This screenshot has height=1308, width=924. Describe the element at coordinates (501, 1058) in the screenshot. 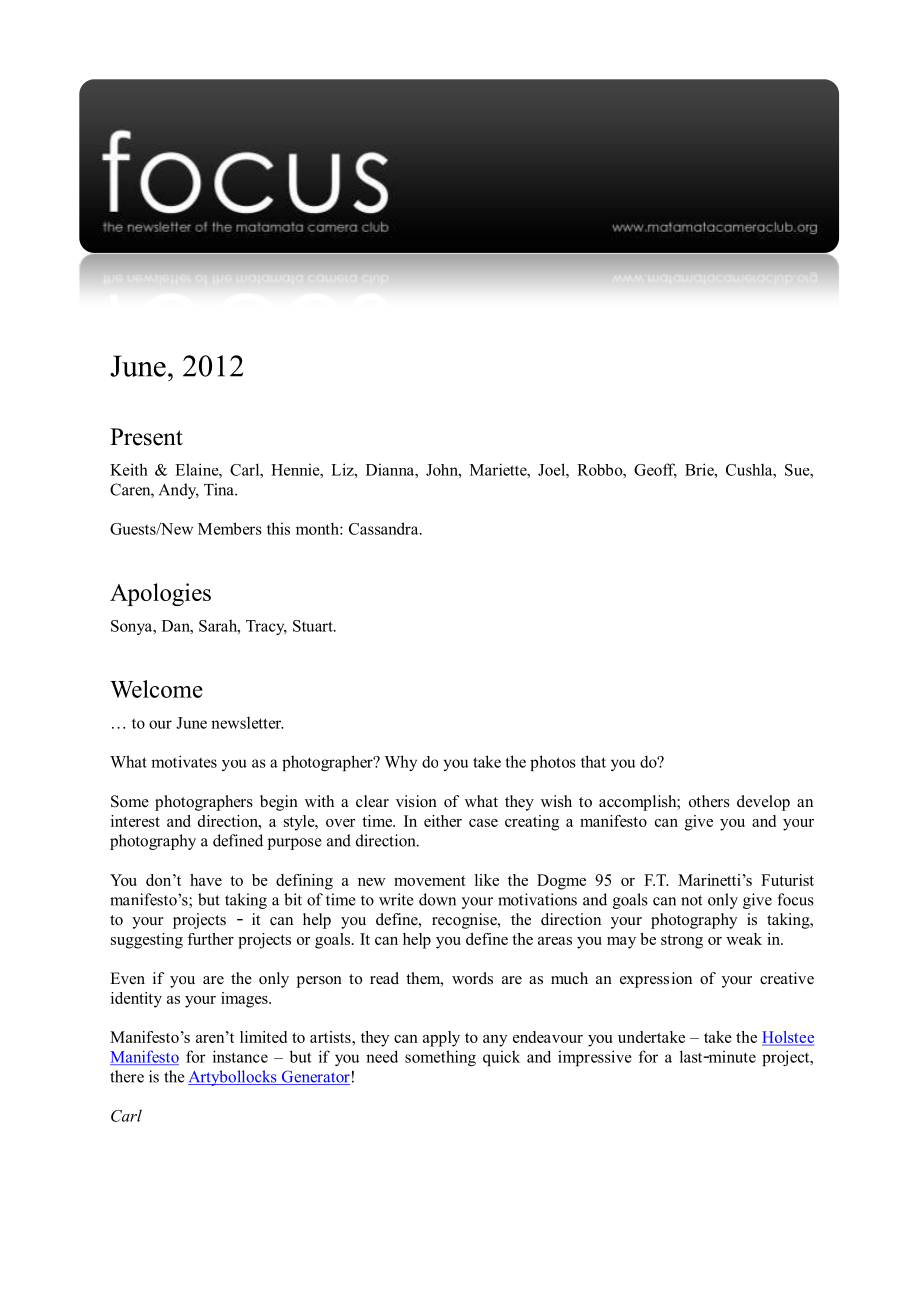

I see `quick` at that location.
